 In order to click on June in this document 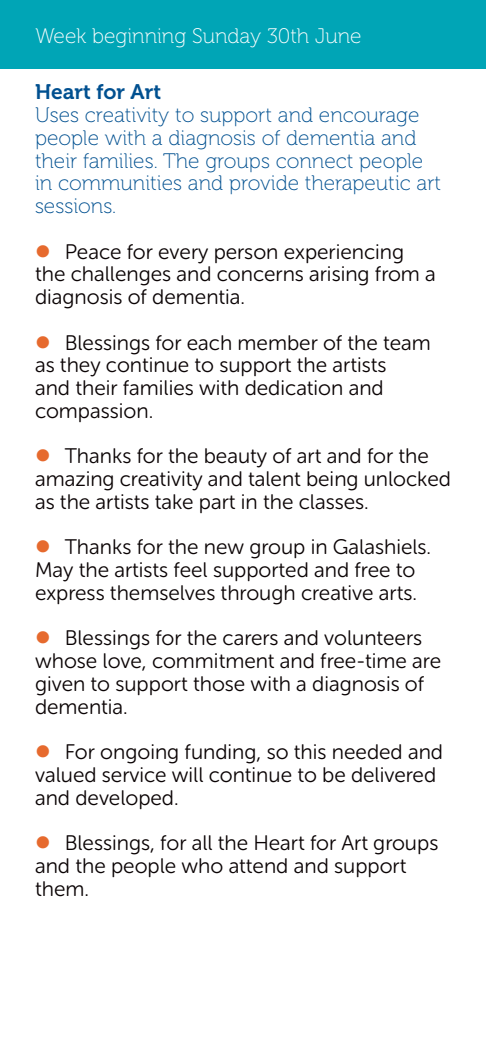, I will do `click(337, 35)`.
